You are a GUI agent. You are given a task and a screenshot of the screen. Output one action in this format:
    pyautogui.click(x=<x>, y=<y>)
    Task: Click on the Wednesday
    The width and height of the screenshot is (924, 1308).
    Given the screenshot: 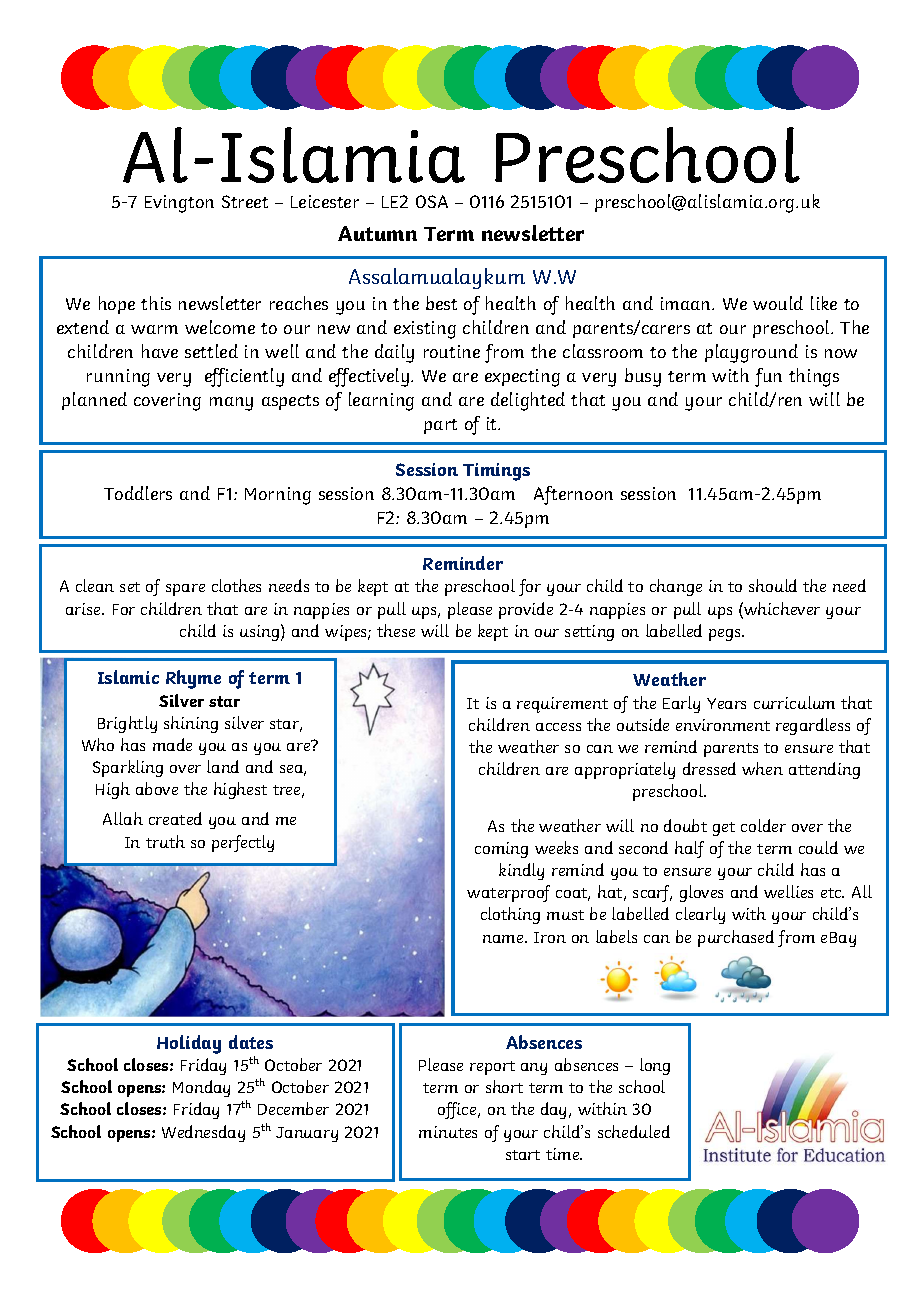 What is the action you would take?
    pyautogui.click(x=203, y=1133)
